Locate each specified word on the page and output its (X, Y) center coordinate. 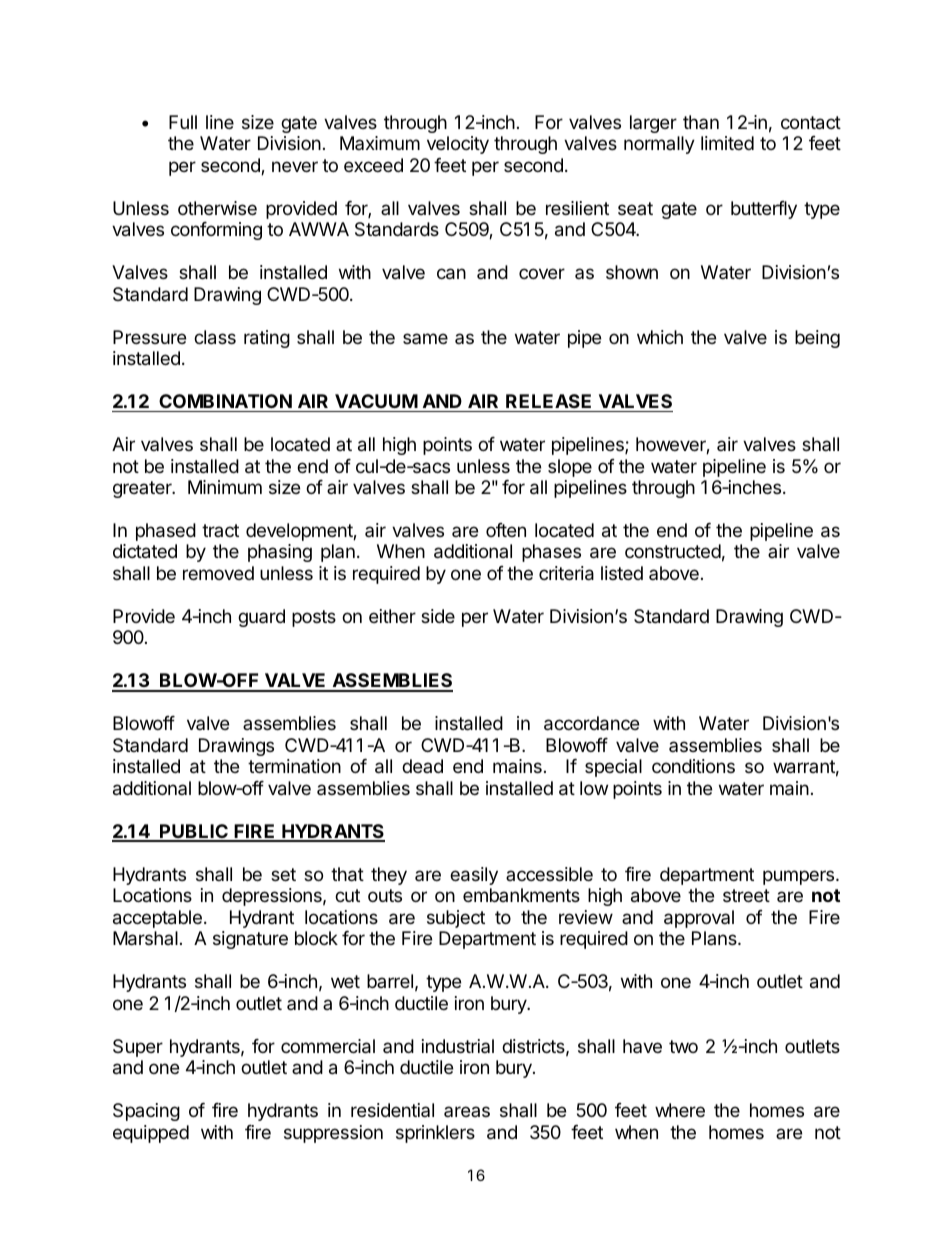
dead (422, 766)
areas (467, 1111)
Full (183, 122)
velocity (458, 145)
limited (727, 143)
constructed (673, 551)
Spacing (146, 1112)
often (506, 530)
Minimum (225, 487)
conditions (693, 766)
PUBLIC (194, 832)
